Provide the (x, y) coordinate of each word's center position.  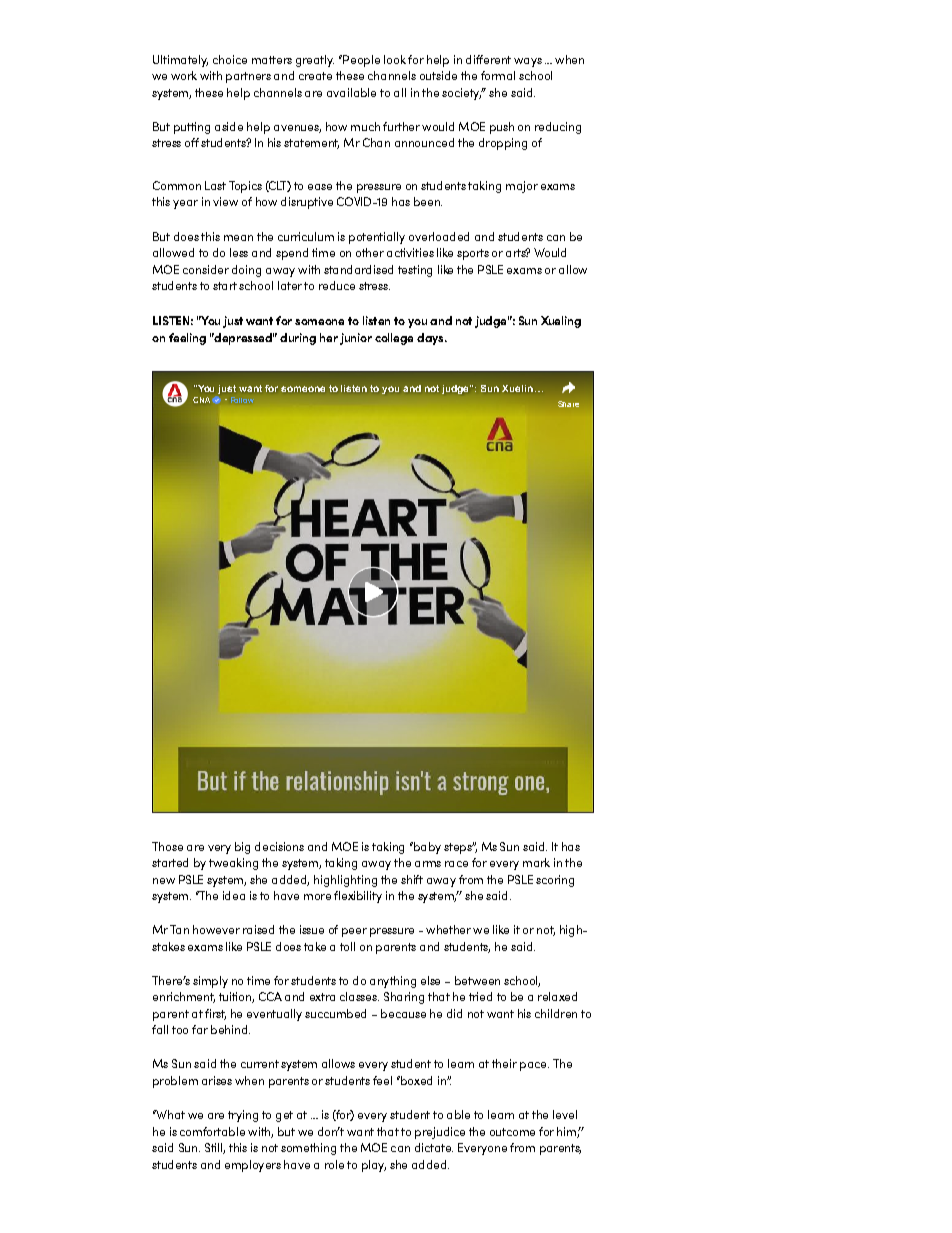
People (360, 61)
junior (356, 339)
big (242, 848)
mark (536, 862)
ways (528, 62)
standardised (358, 269)
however (216, 929)
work (184, 75)
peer (354, 932)
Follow (242, 400)
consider (206, 269)
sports (473, 254)
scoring (555, 881)
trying (243, 1116)
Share (568, 404)
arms (428, 864)
